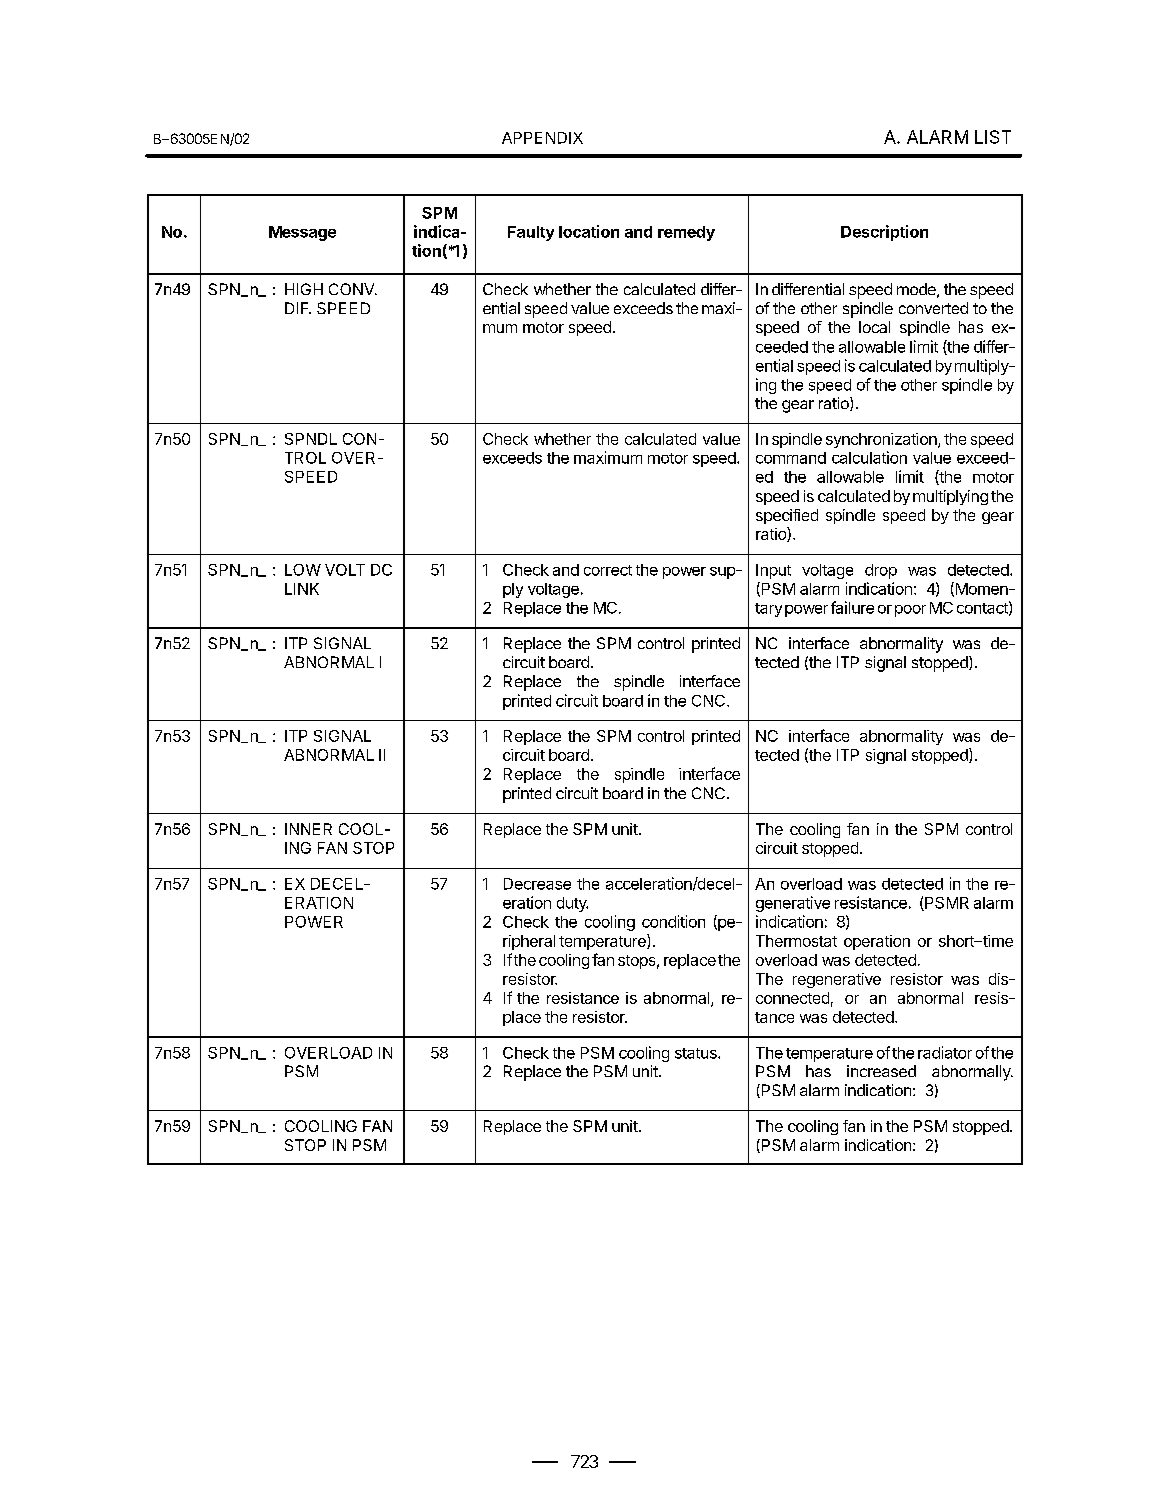 The image size is (1168, 1512). Describe the element at coordinates (308, 829) in the page. I see `INNER` at that location.
